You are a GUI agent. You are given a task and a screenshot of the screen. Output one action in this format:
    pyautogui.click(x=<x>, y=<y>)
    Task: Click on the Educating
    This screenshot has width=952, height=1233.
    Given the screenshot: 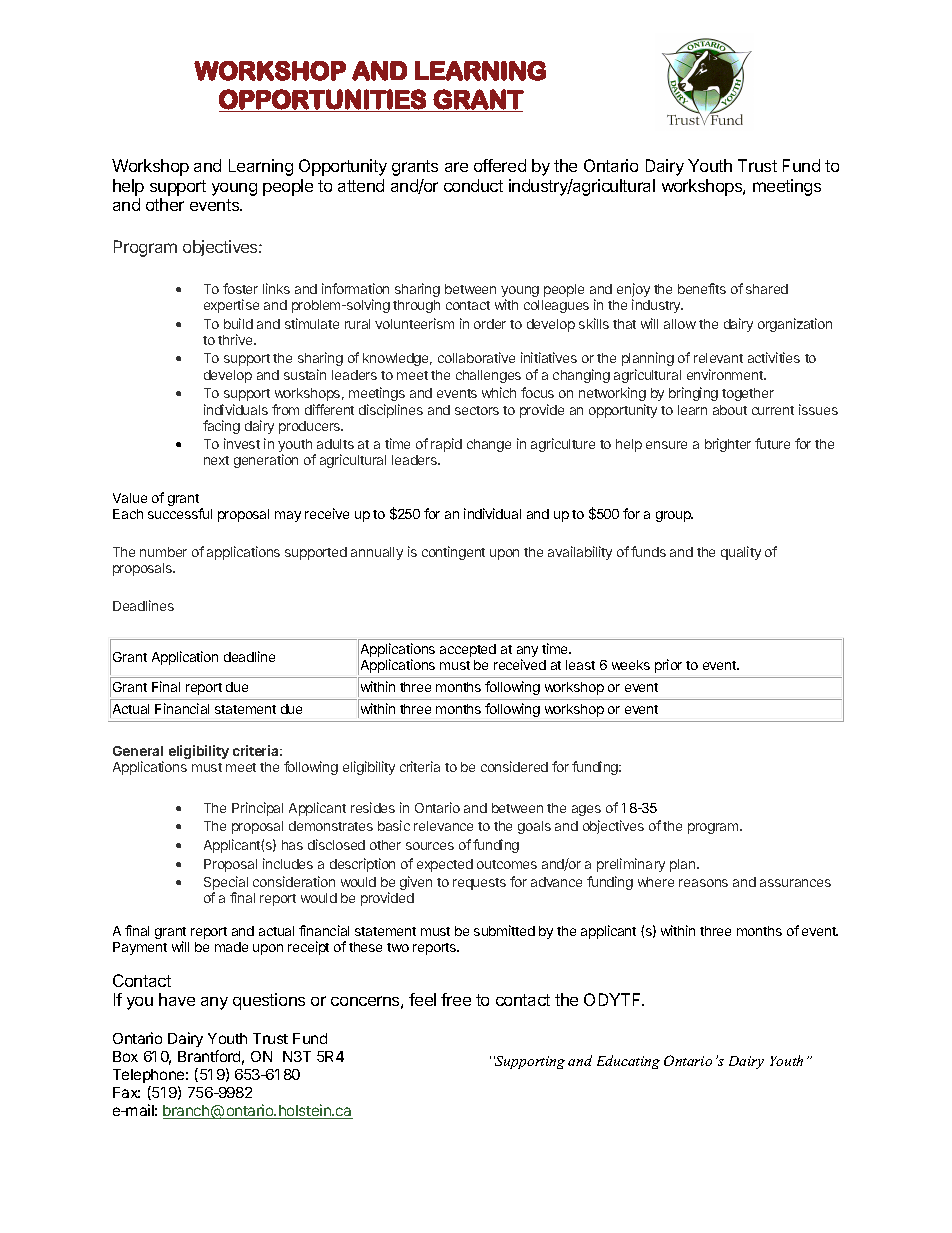 What is the action you would take?
    pyautogui.click(x=628, y=1062)
